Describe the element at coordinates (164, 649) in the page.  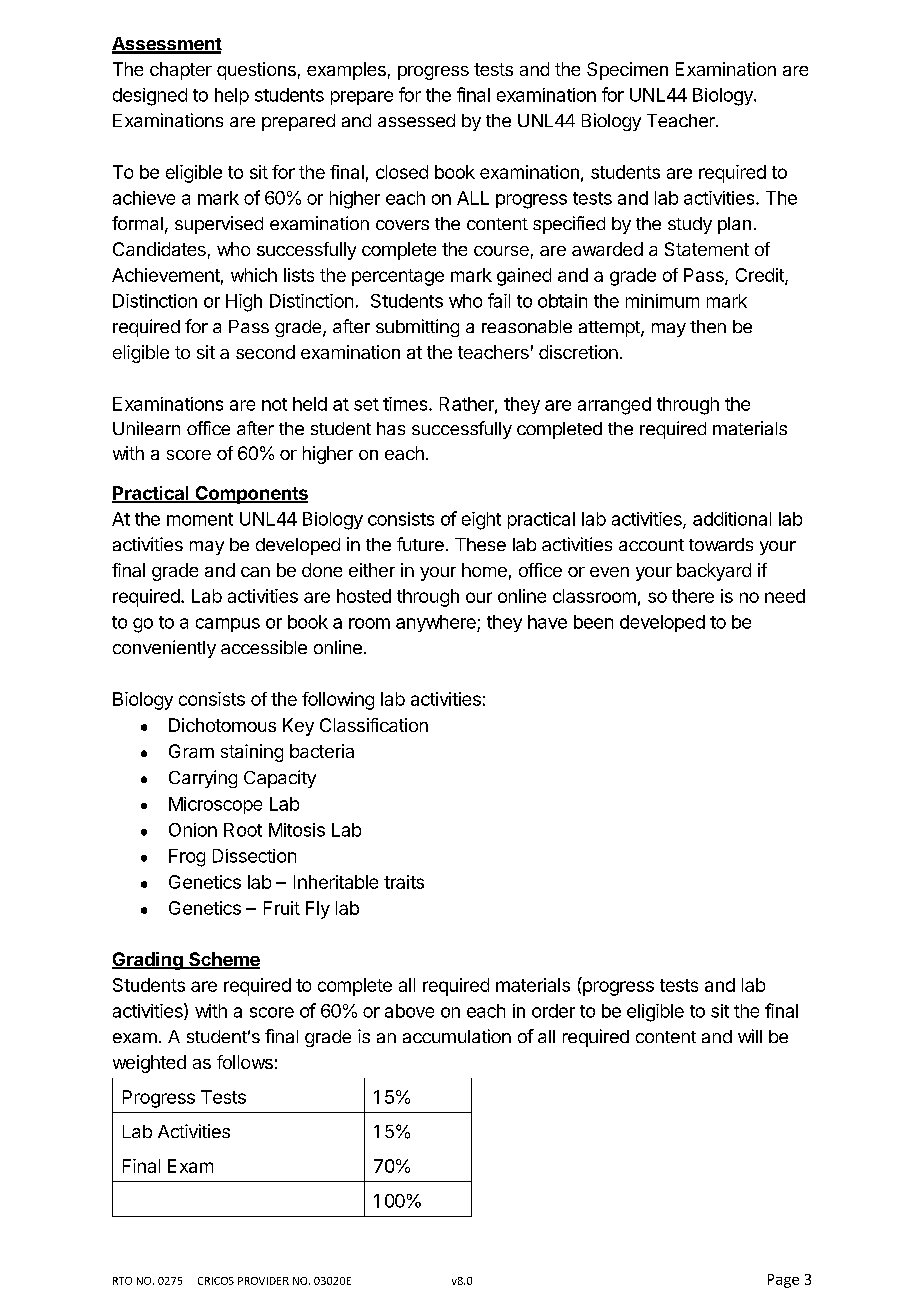
I see `conveniently` at that location.
